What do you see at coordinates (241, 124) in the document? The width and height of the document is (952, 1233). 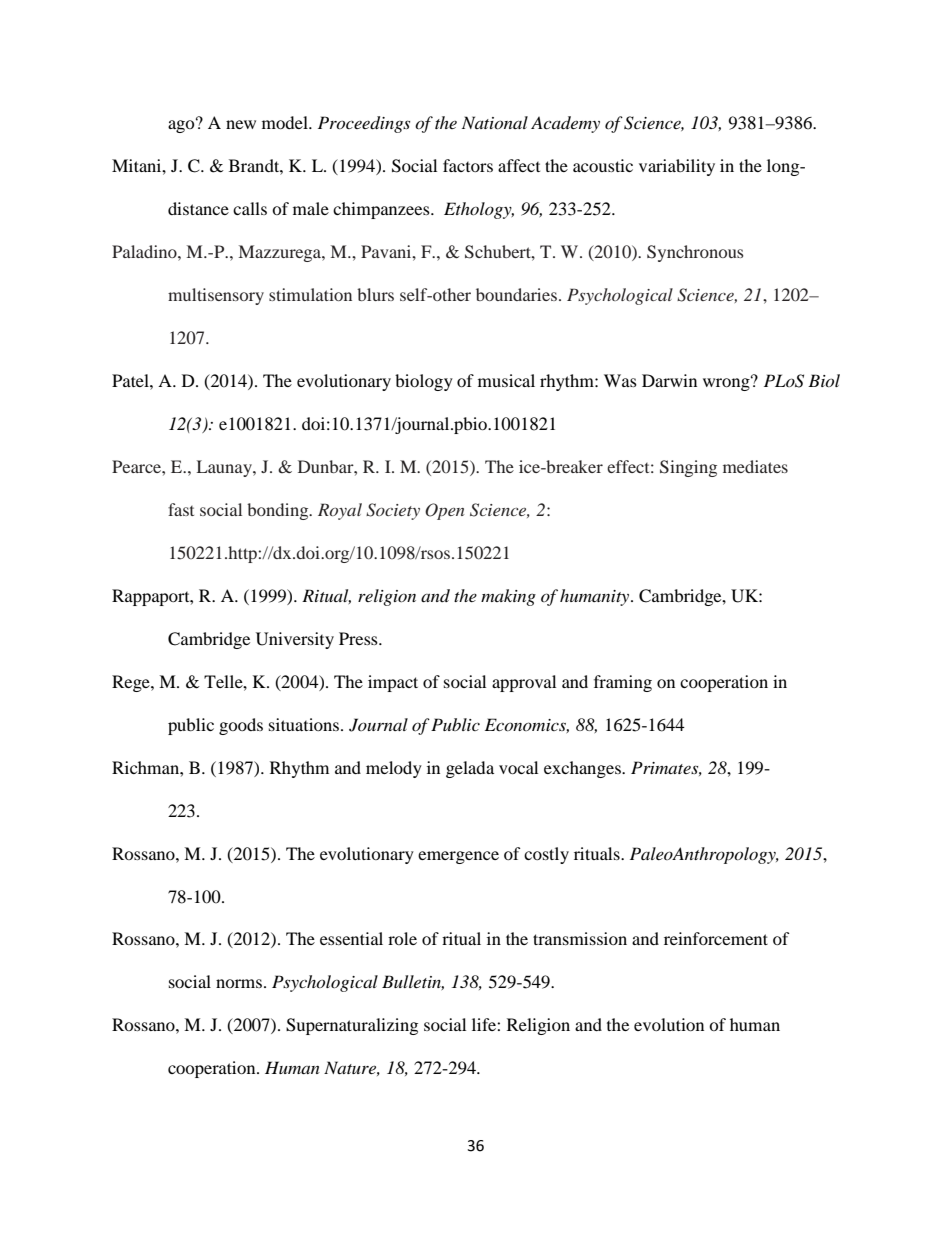 I see `new` at bounding box center [241, 124].
